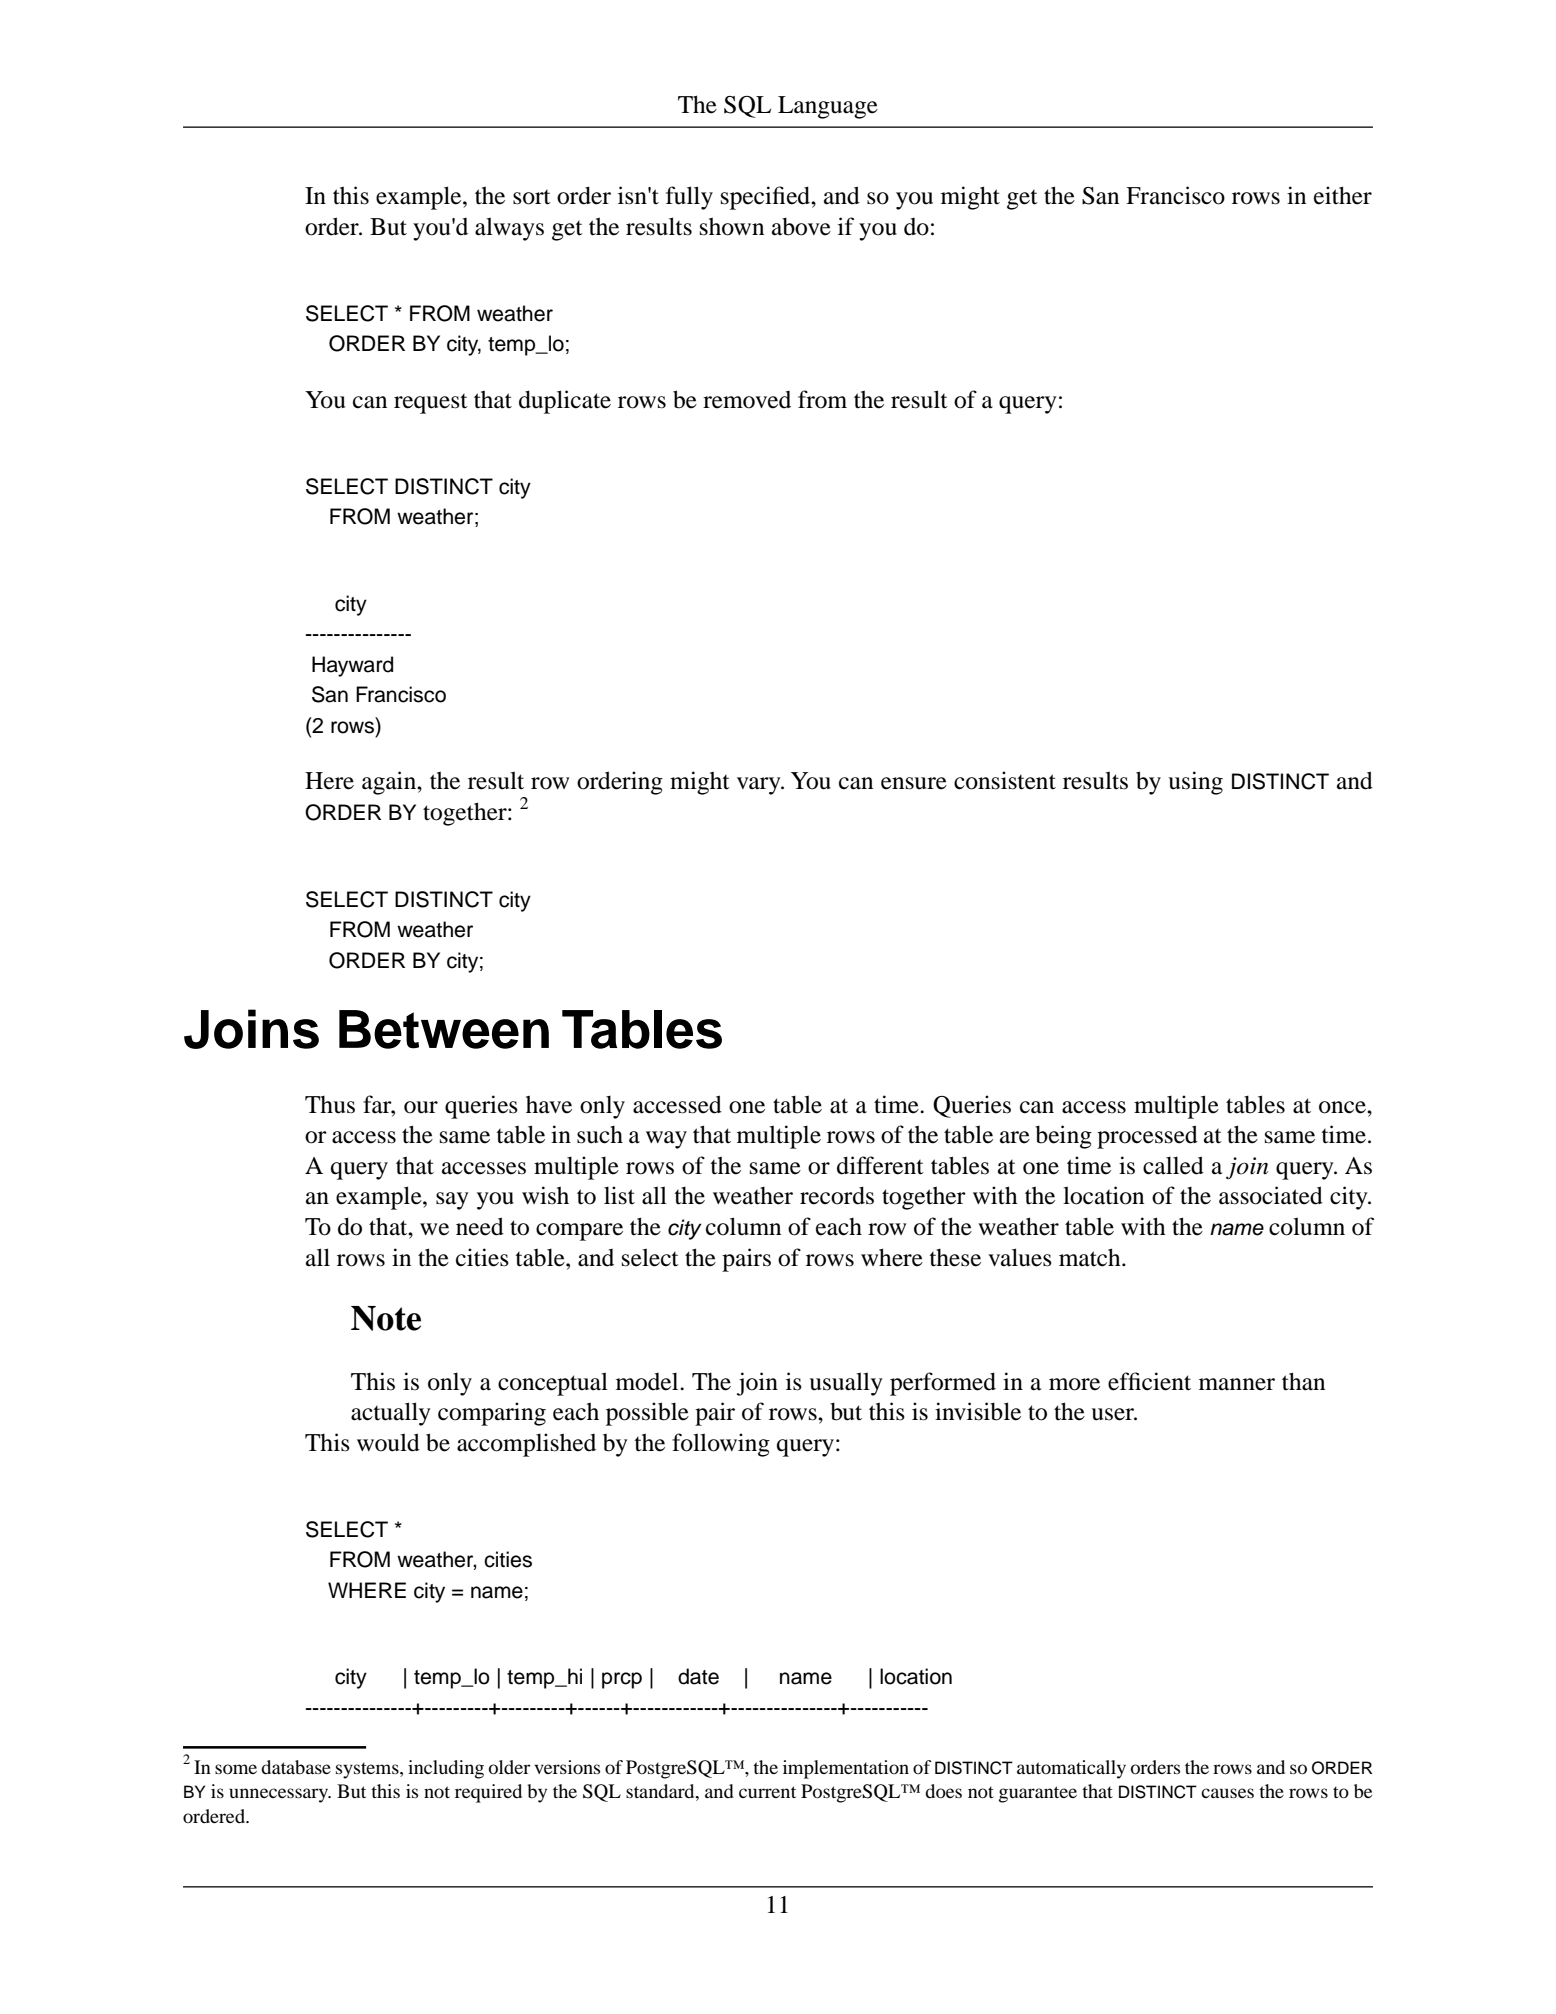  Describe the element at coordinates (352, 666) in the screenshot. I see `Hayward` at that location.
